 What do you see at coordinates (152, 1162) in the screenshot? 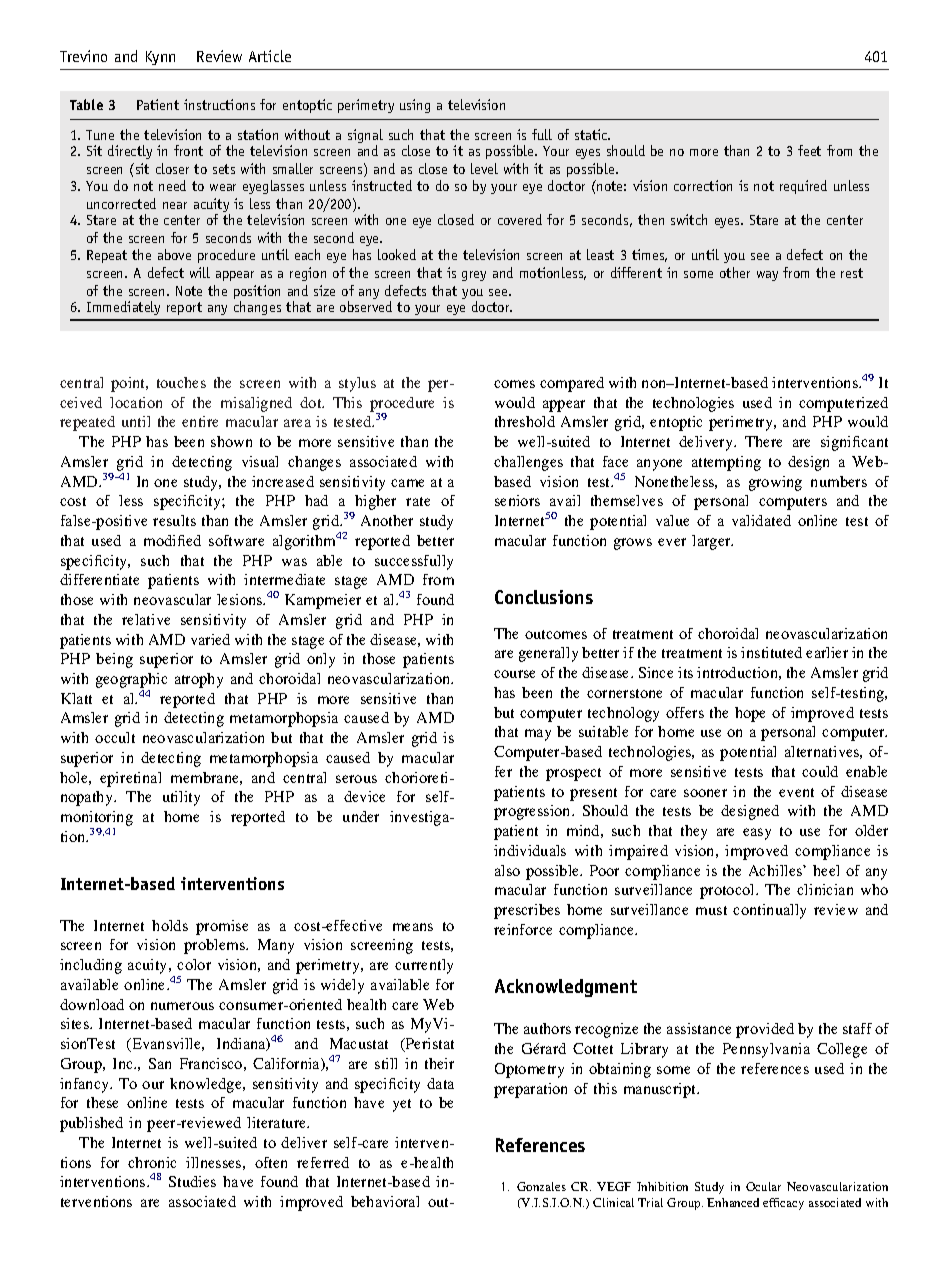
I see `chronic` at bounding box center [152, 1162].
